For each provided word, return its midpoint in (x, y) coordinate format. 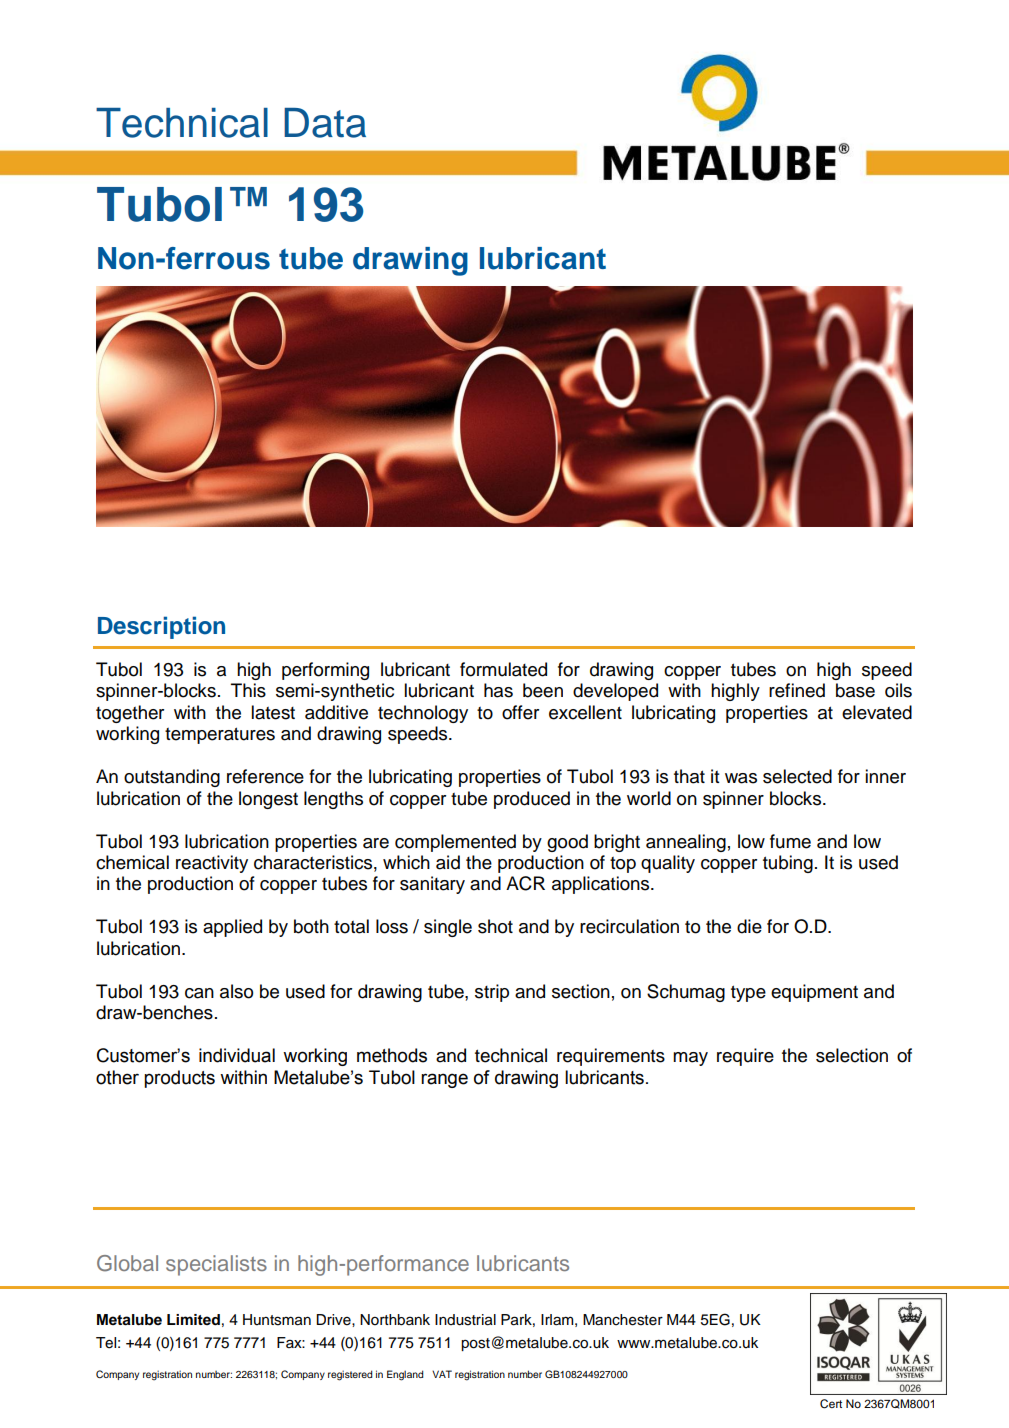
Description (161, 627)
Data (325, 123)
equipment (814, 993)
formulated (503, 669)
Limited (193, 1320)
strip (492, 993)
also (236, 991)
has (498, 690)
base (855, 690)
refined (797, 690)
